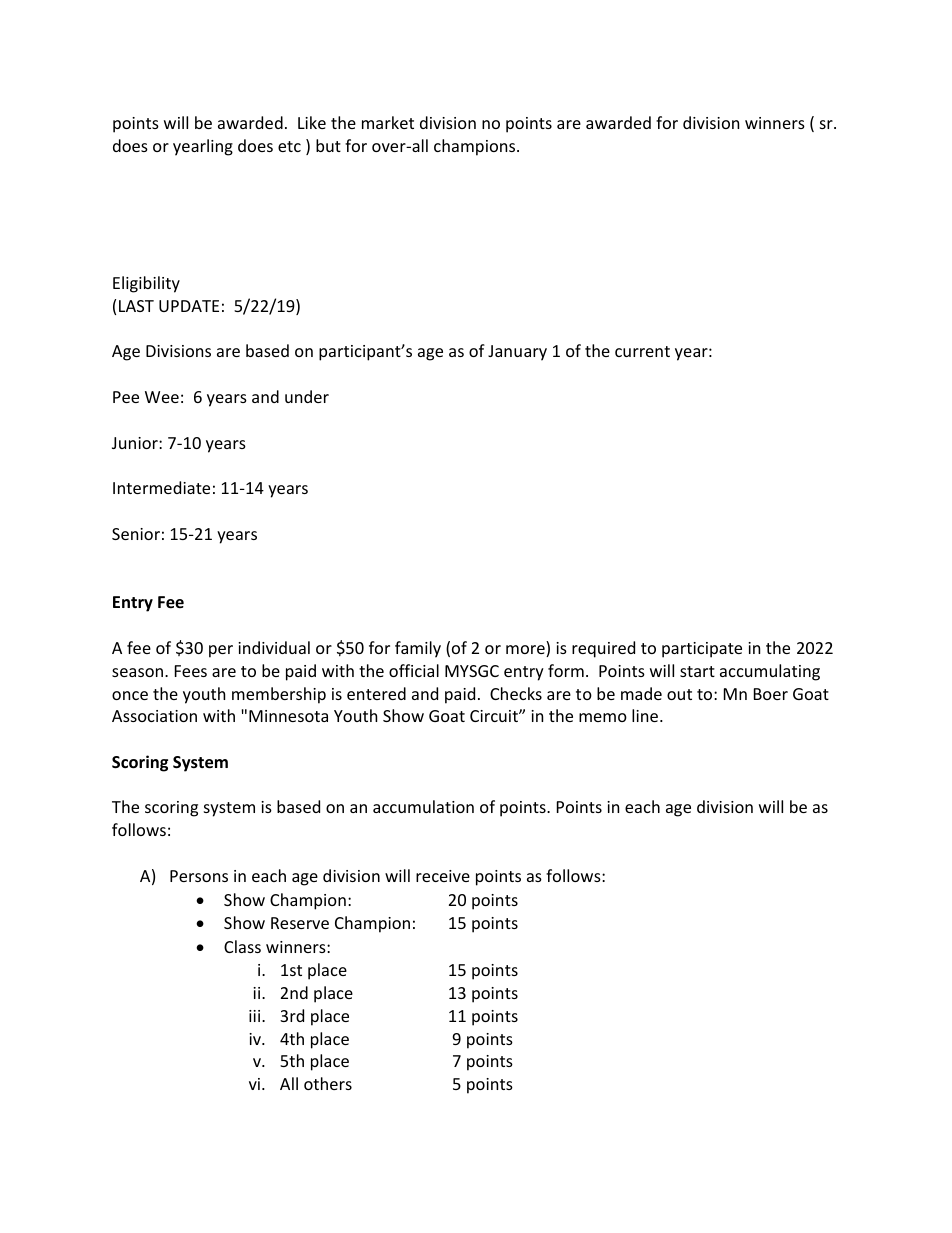 The width and height of the screenshot is (952, 1233). What do you see at coordinates (189, 306) in the screenshot?
I see `UPDATE` at bounding box center [189, 306].
